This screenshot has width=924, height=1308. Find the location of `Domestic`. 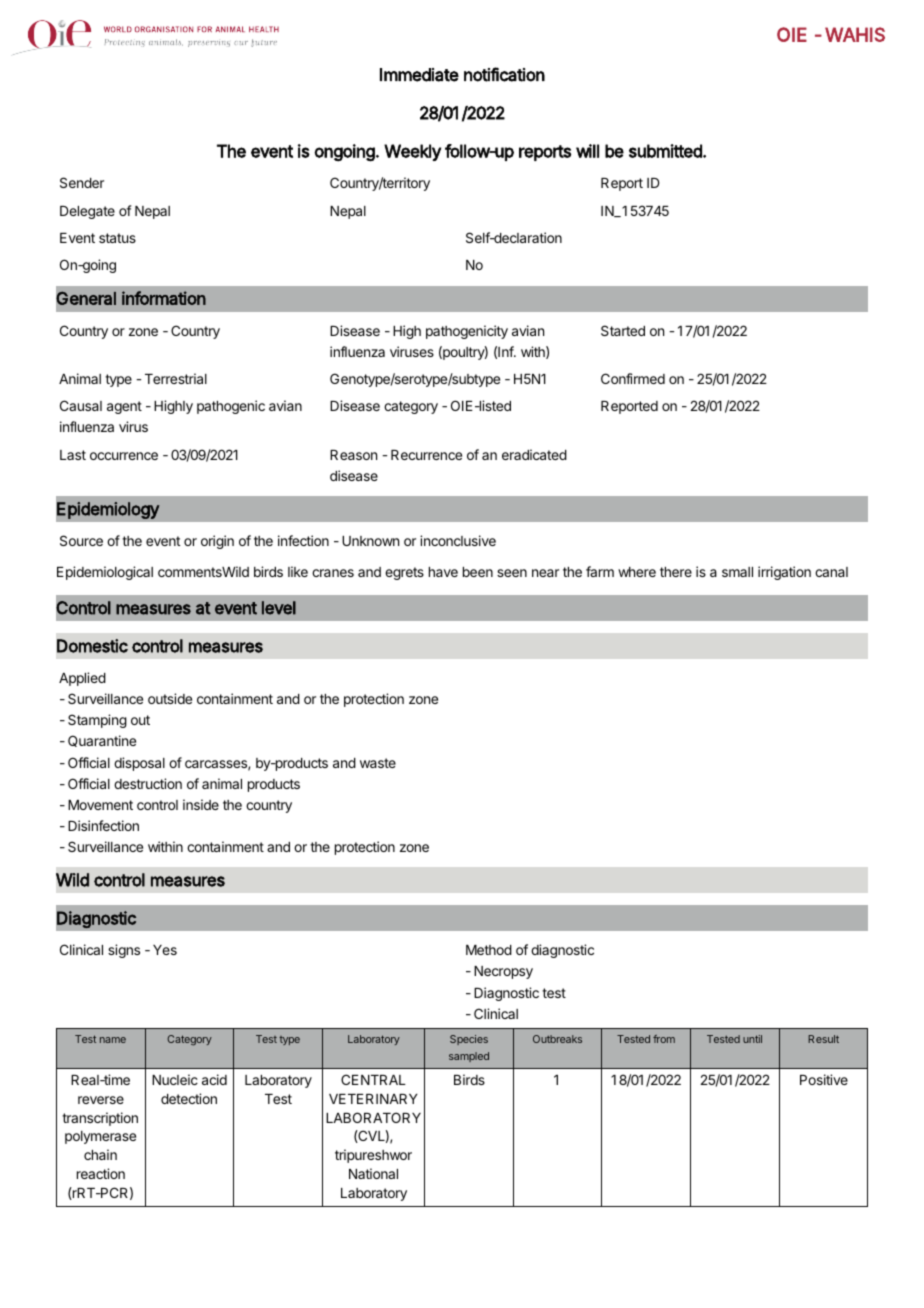

Domestic is located at coordinates (92, 646).
